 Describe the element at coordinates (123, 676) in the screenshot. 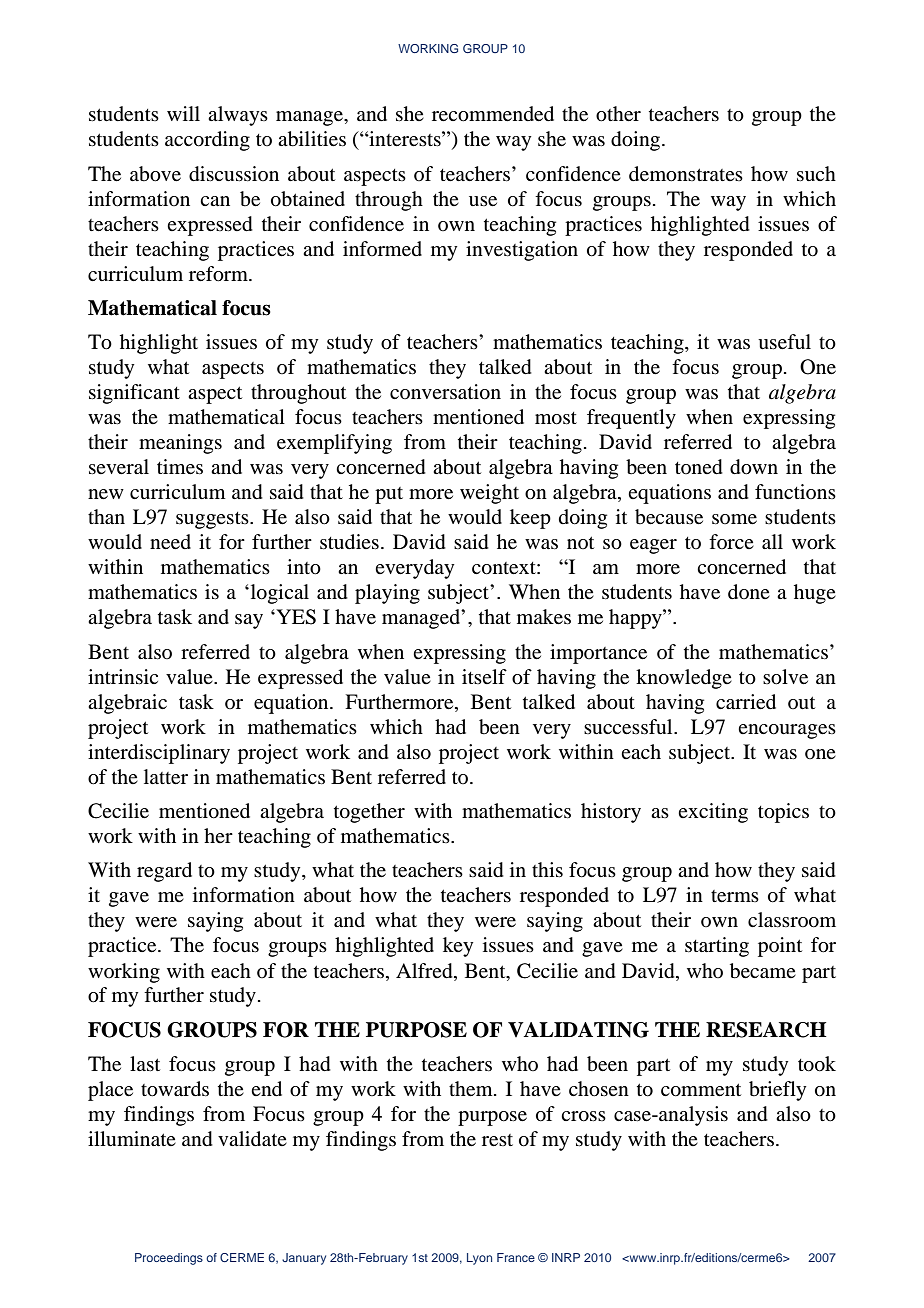

I see `intrinsic` at that location.
